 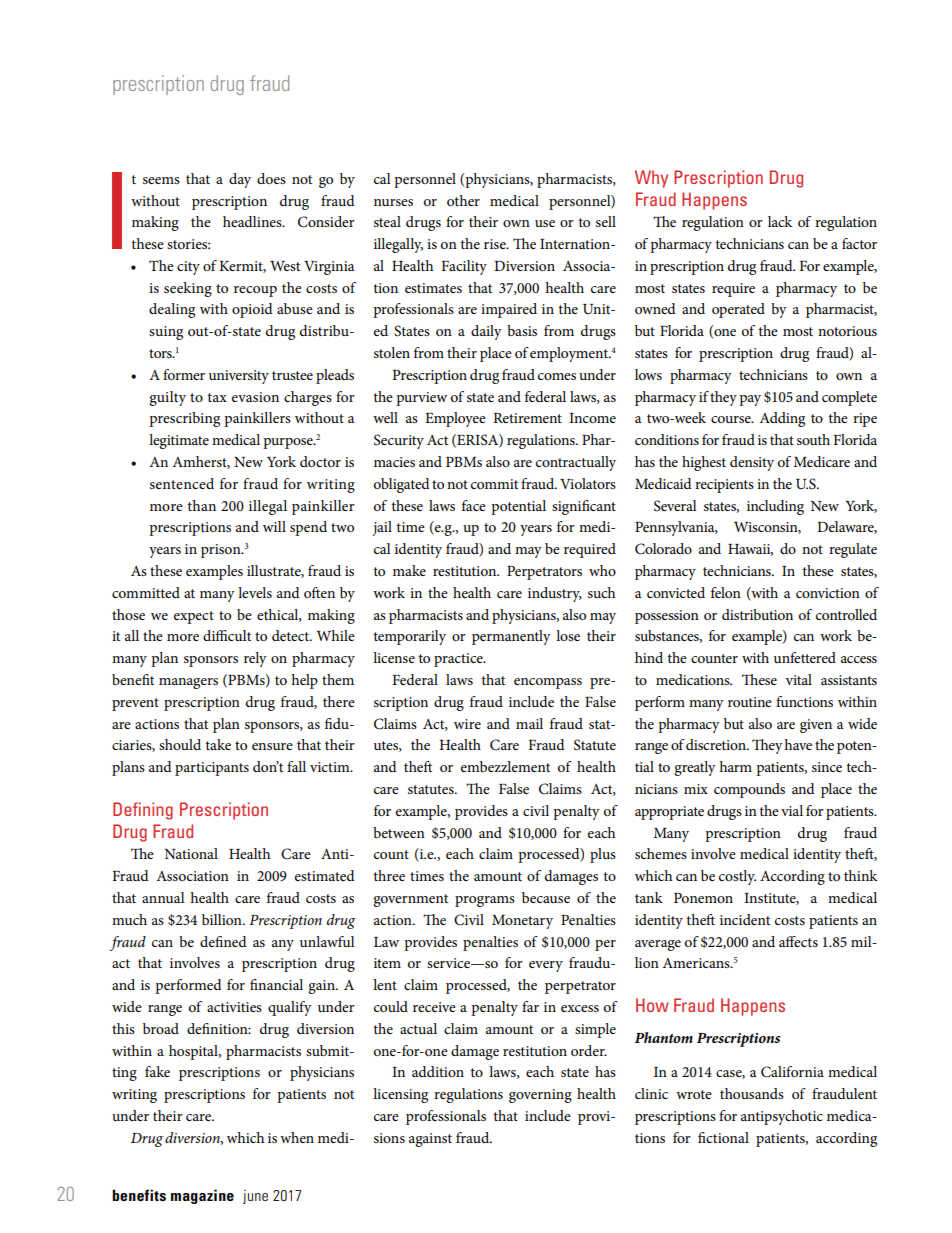 I want to click on legitimate, so click(x=179, y=441).
